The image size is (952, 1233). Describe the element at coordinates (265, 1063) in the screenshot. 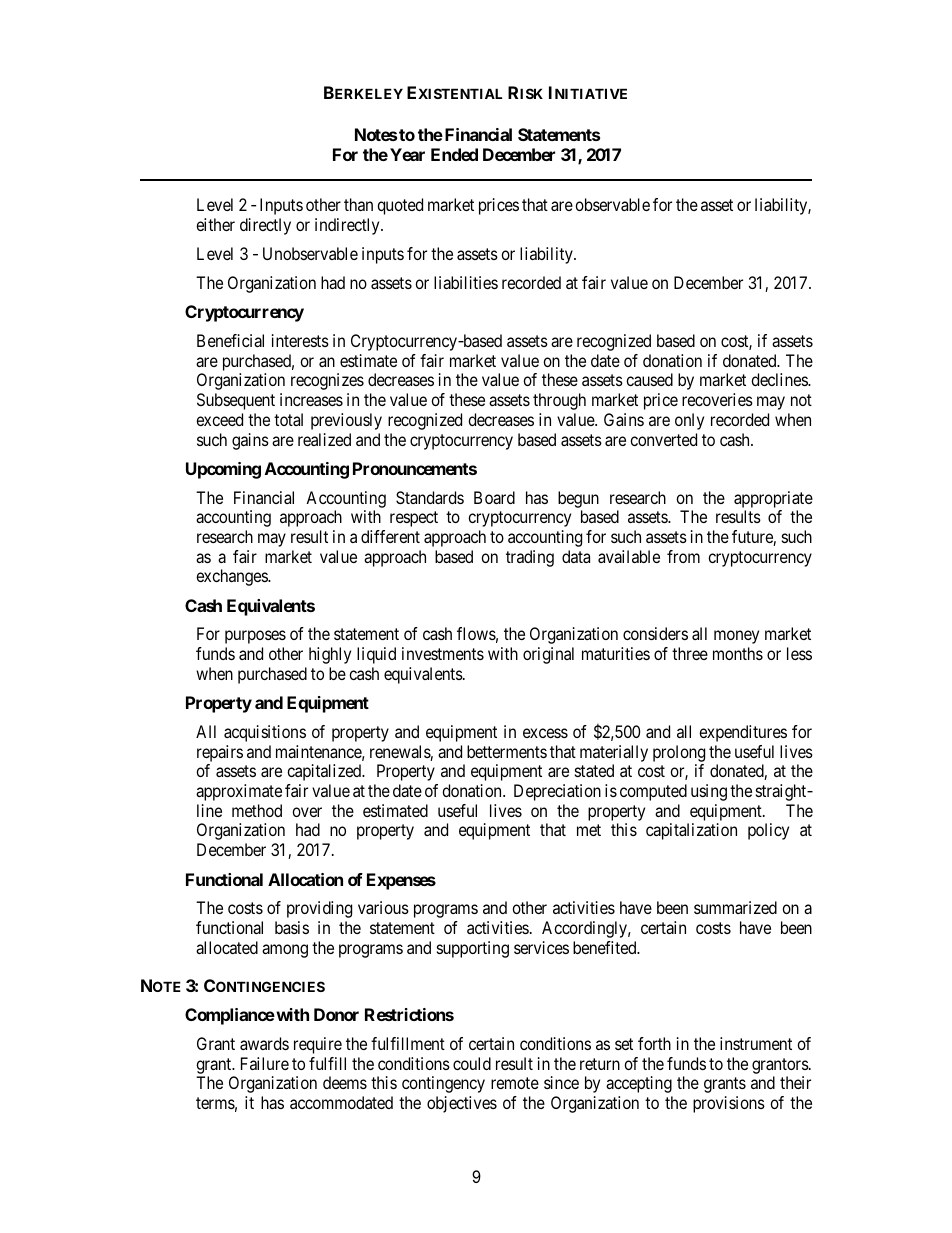

I see `Failure` at that location.
